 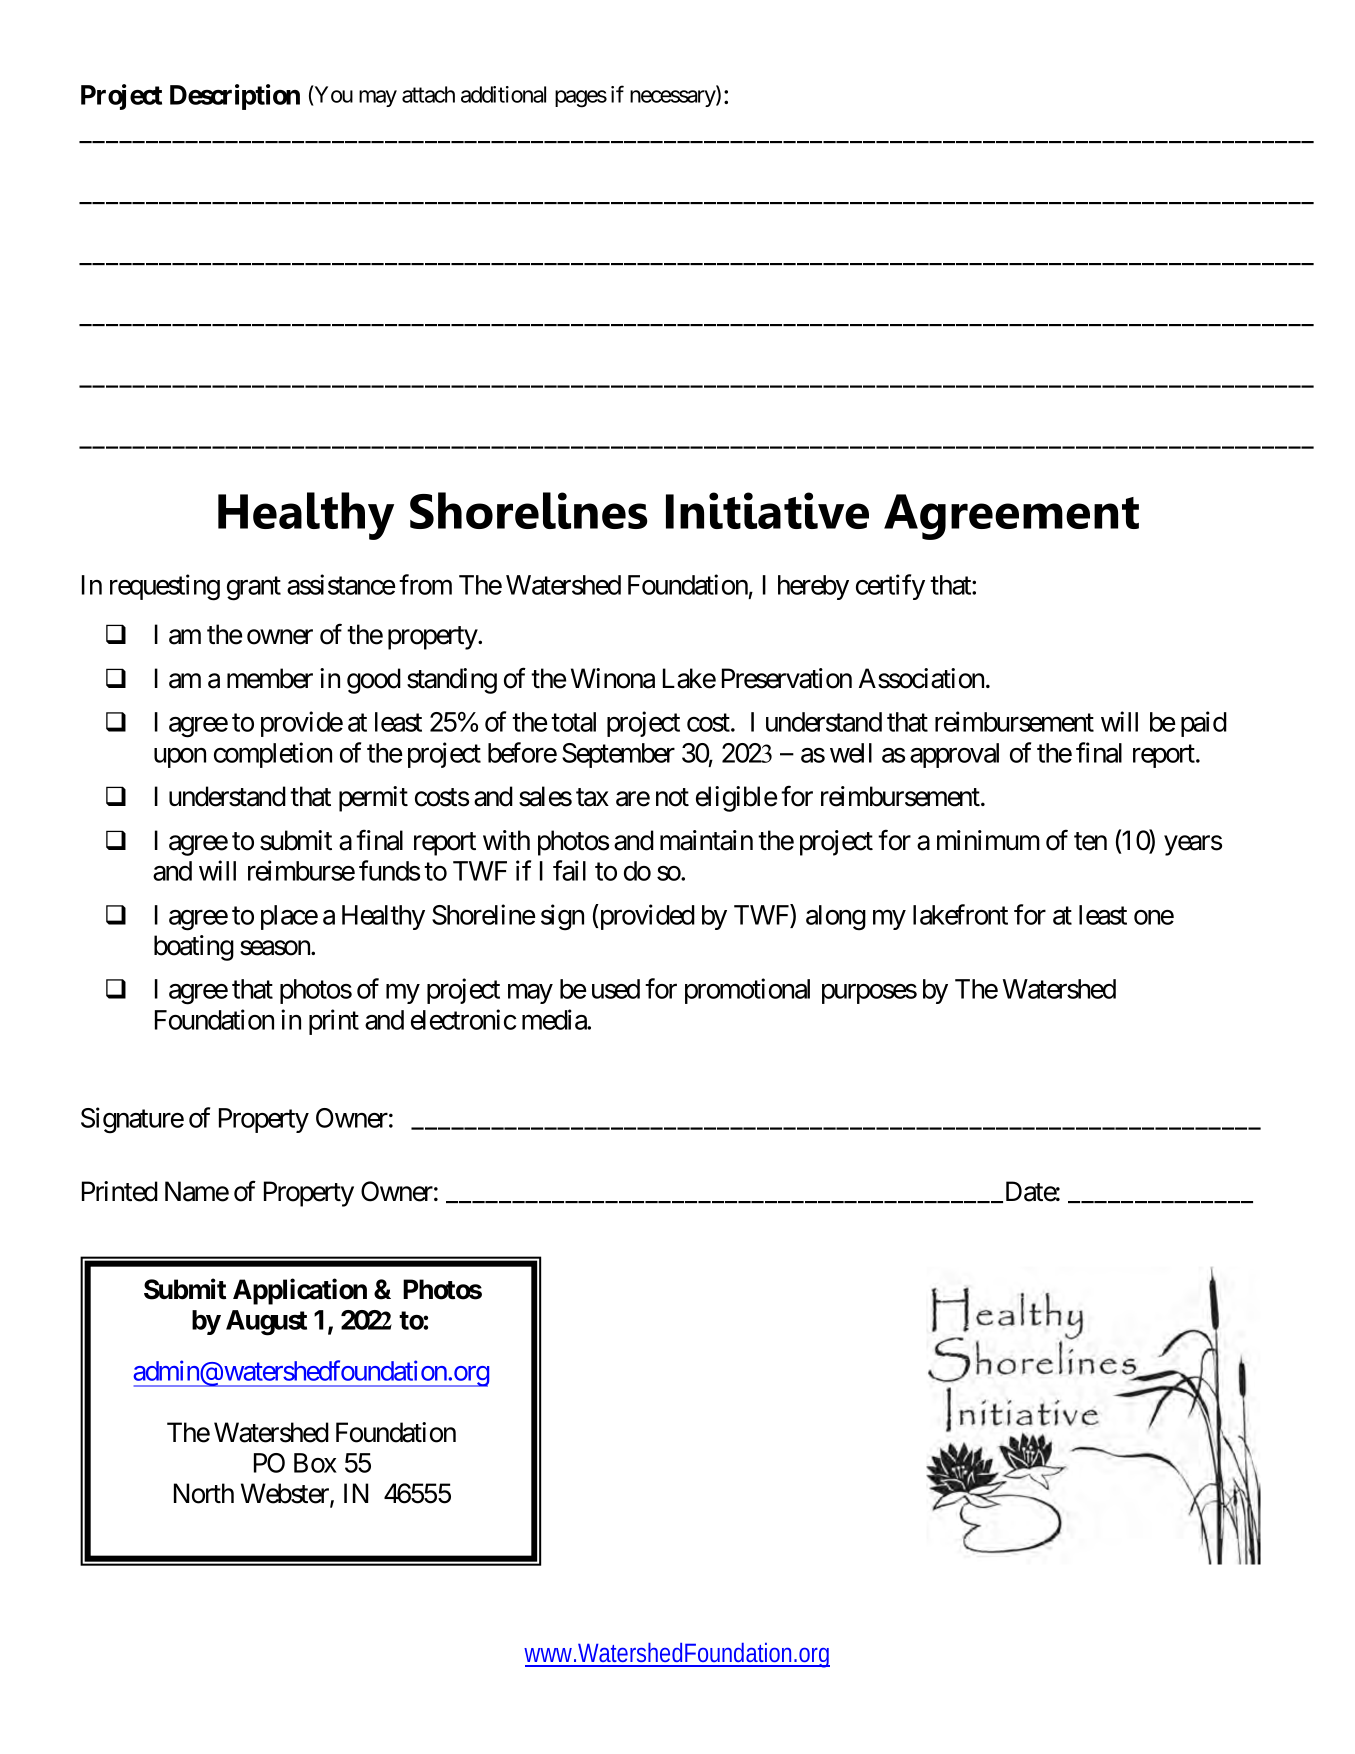 I want to click on Initiative, so click(x=767, y=510).
